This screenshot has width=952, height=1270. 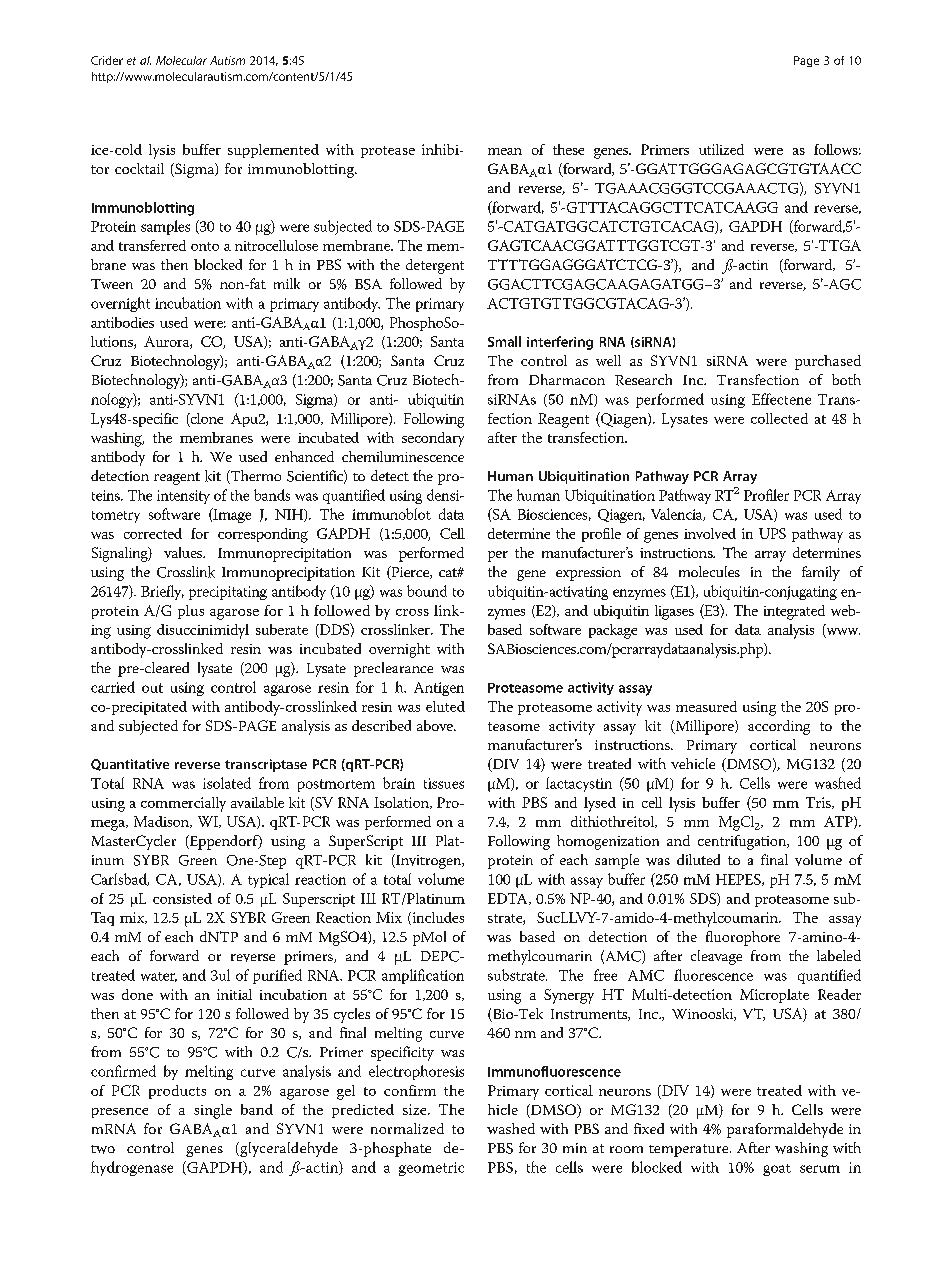 What do you see at coordinates (721, 149) in the screenshot?
I see `utilized` at bounding box center [721, 149].
